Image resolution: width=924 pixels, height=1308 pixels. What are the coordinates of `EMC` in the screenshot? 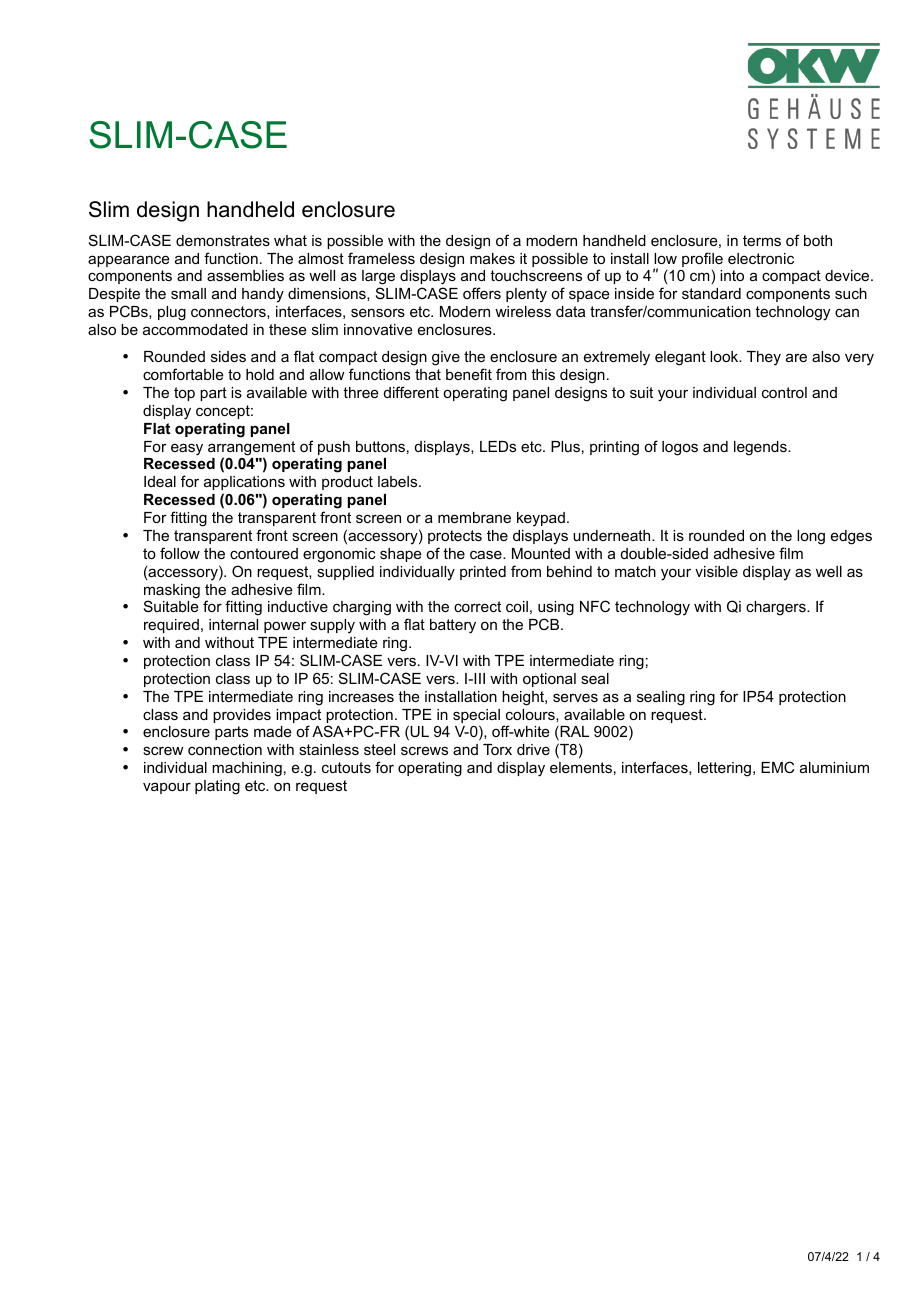 It's located at (777, 767).
